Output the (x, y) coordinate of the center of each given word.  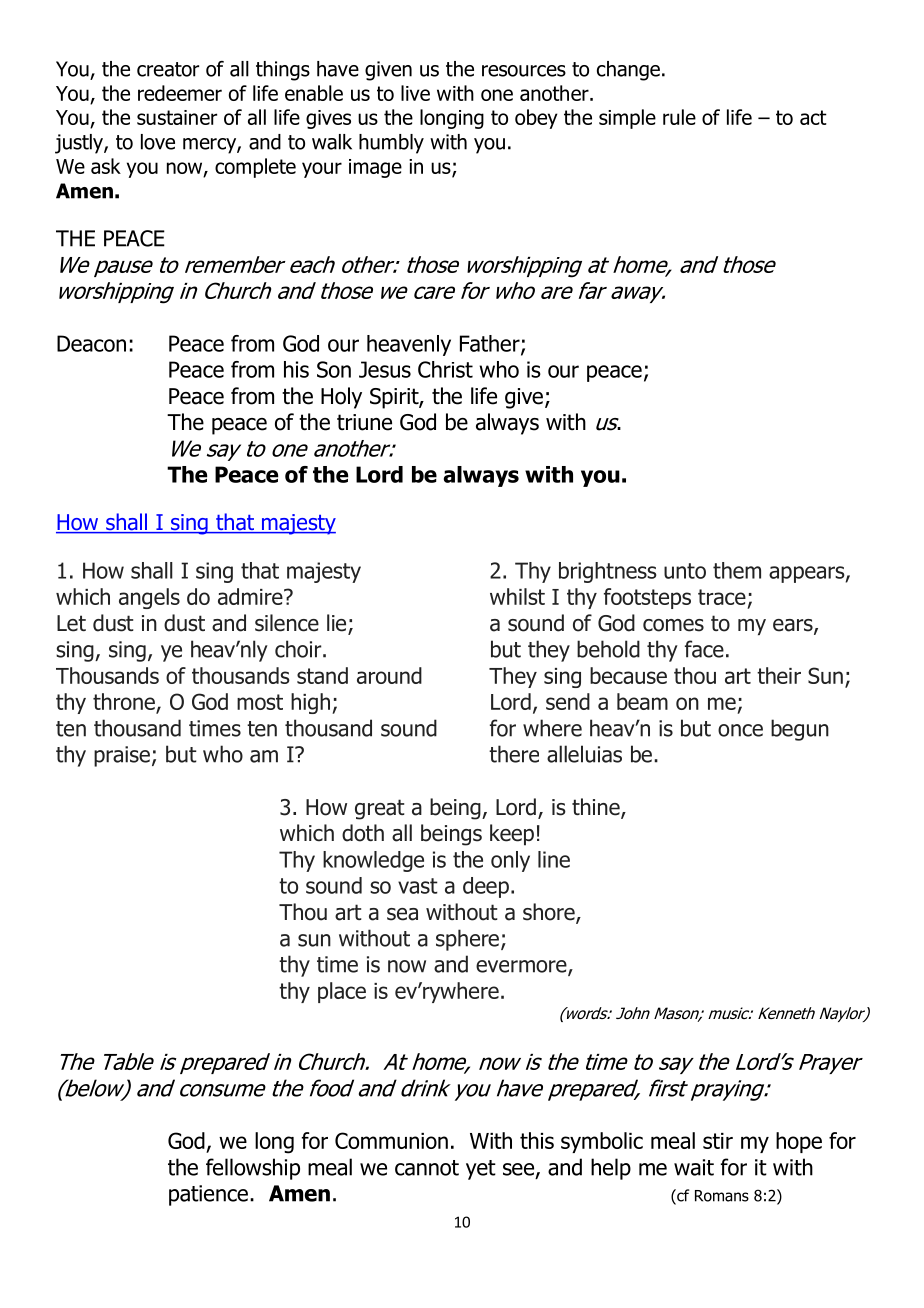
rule (679, 117)
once (740, 730)
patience (208, 1195)
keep (512, 835)
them (737, 570)
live (415, 93)
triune (364, 422)
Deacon (91, 343)
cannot (427, 1168)
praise (122, 756)
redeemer (180, 93)
